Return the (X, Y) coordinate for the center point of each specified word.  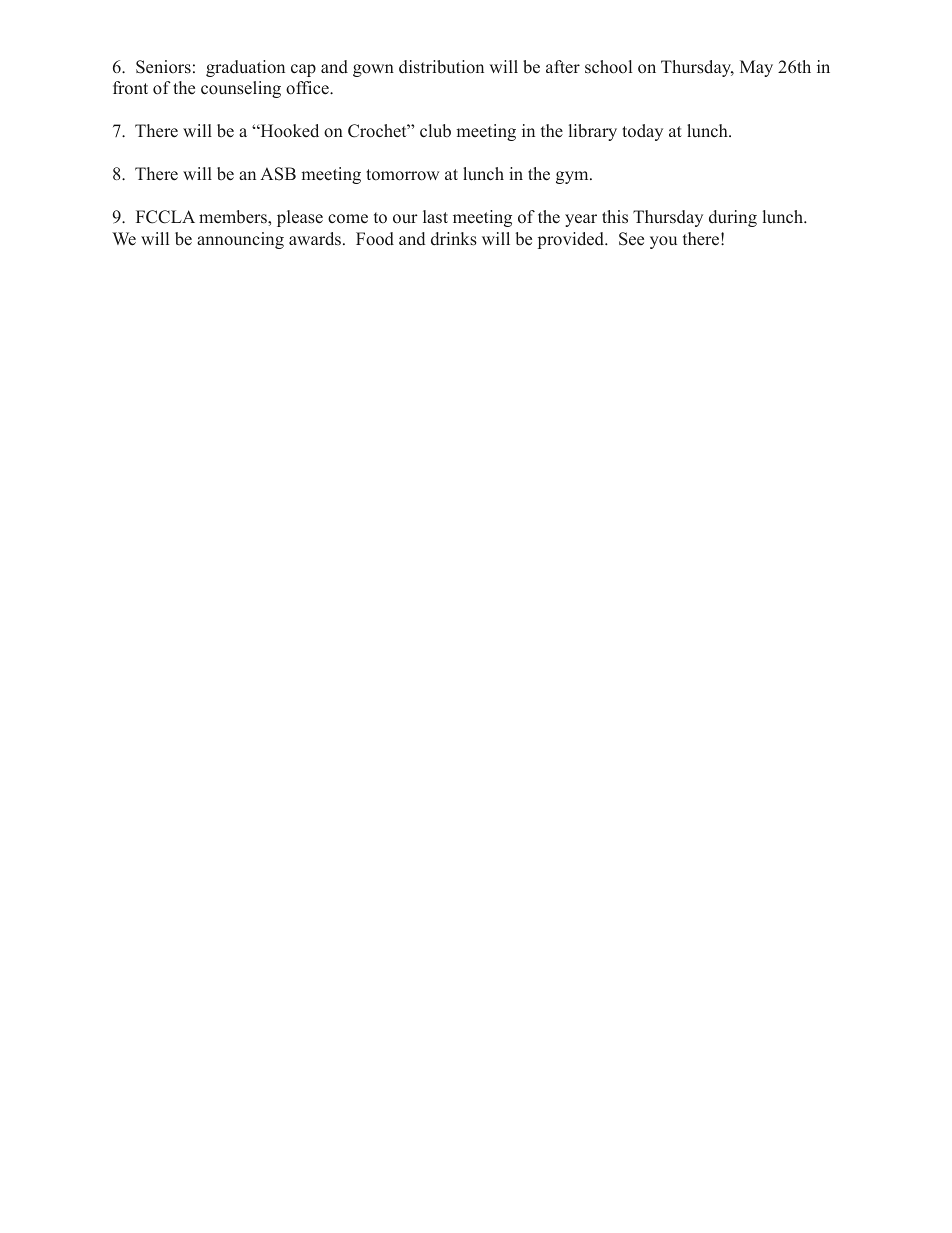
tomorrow (402, 175)
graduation (245, 68)
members (234, 217)
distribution (441, 67)
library (593, 132)
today (642, 132)
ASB (278, 174)
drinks (454, 239)
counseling (241, 89)
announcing (240, 240)
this (615, 217)
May (756, 68)
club (435, 131)
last (435, 216)
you (663, 242)
